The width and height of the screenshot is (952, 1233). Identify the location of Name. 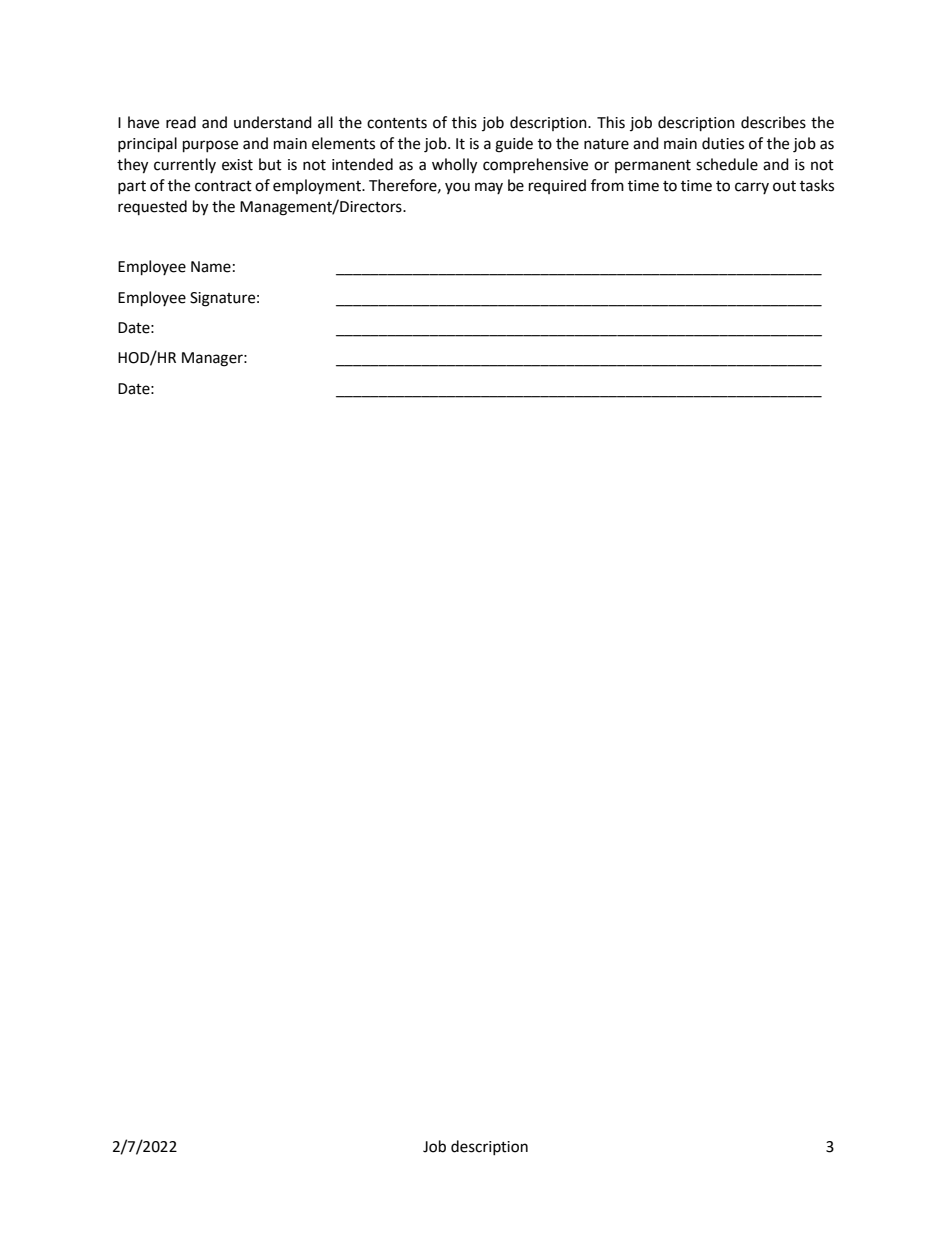
(211, 267).
